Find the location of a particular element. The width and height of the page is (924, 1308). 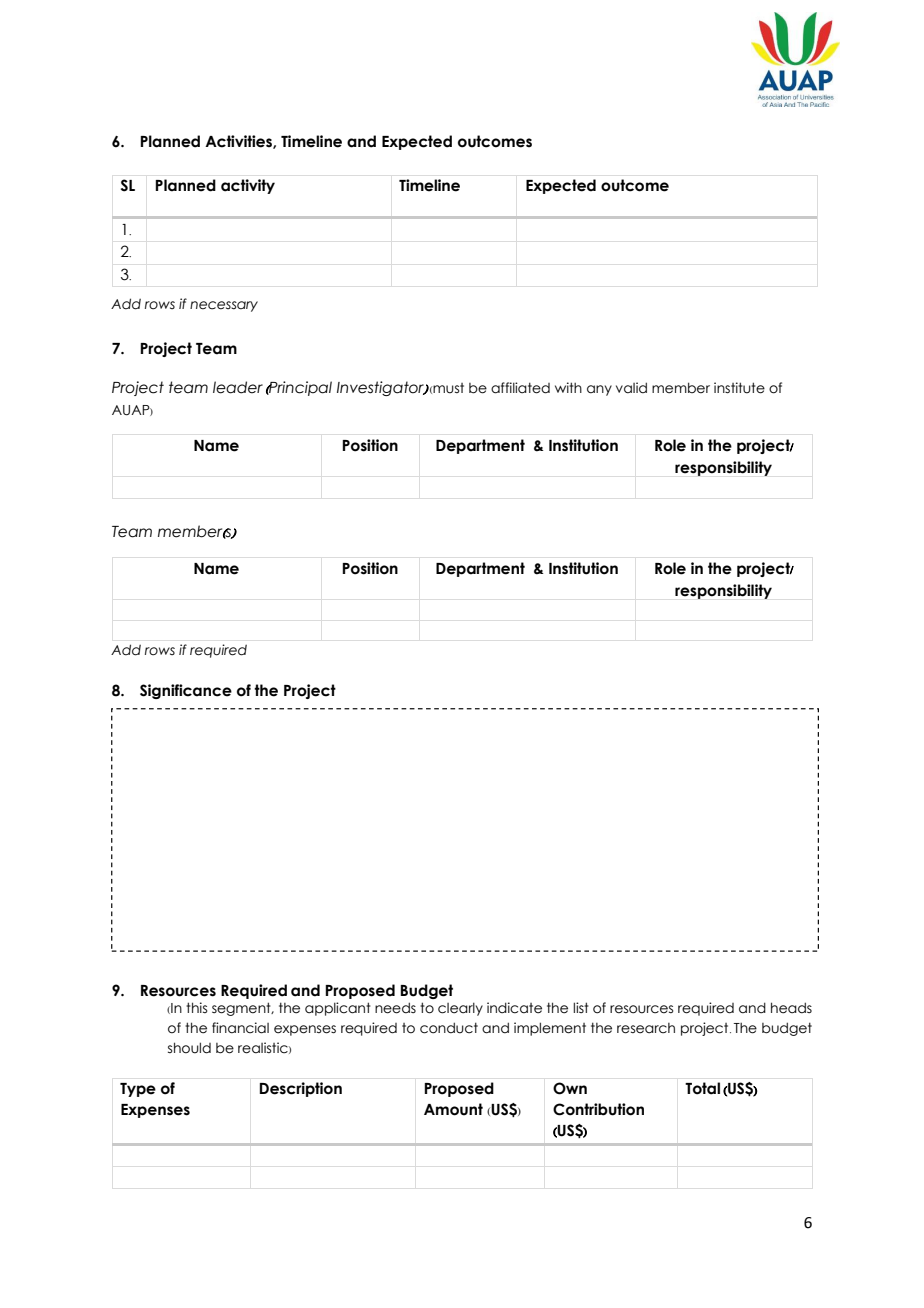

institute is located at coordinates (739, 388).
